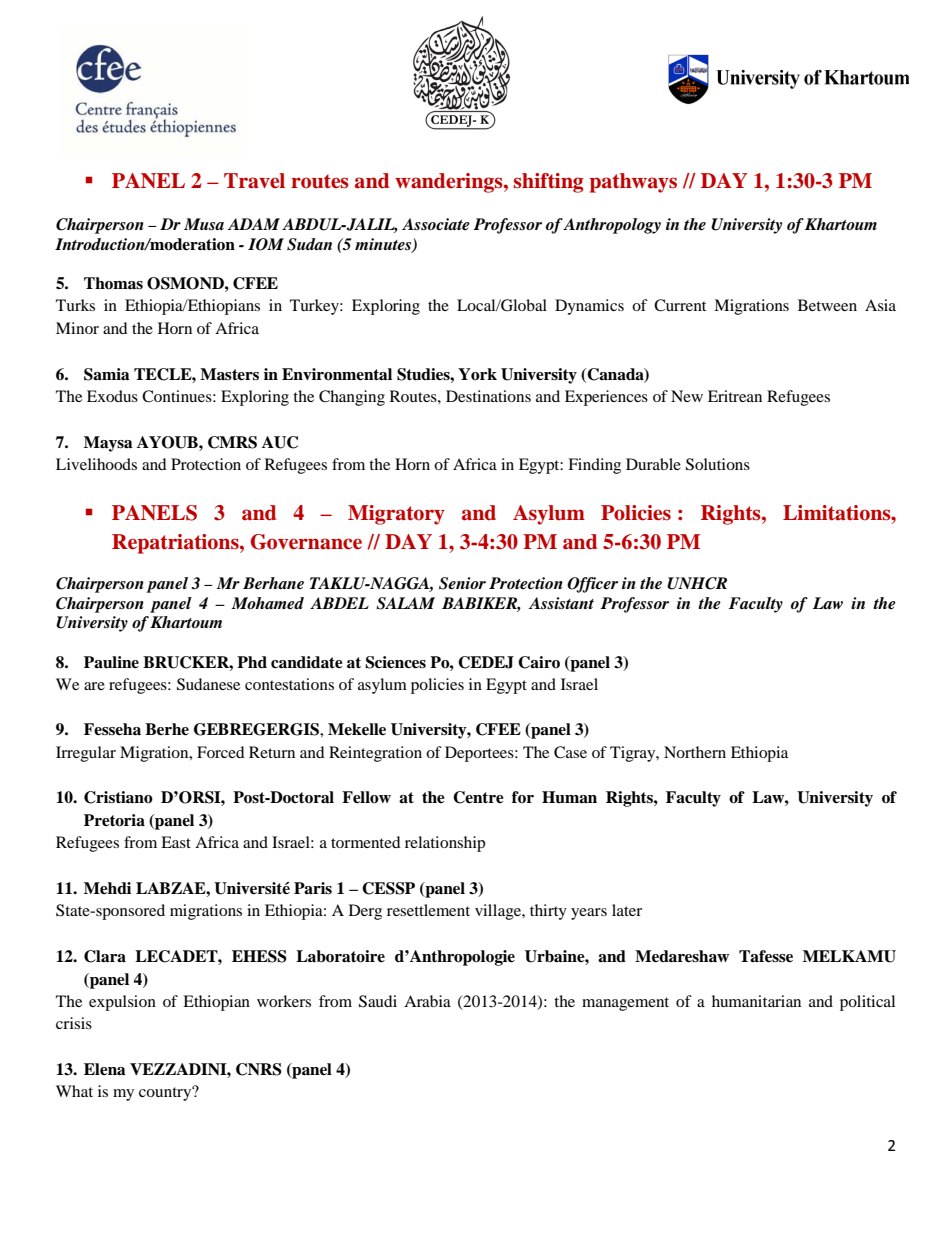  Describe the element at coordinates (229, 374) in the page. I see `Masters` at that location.
